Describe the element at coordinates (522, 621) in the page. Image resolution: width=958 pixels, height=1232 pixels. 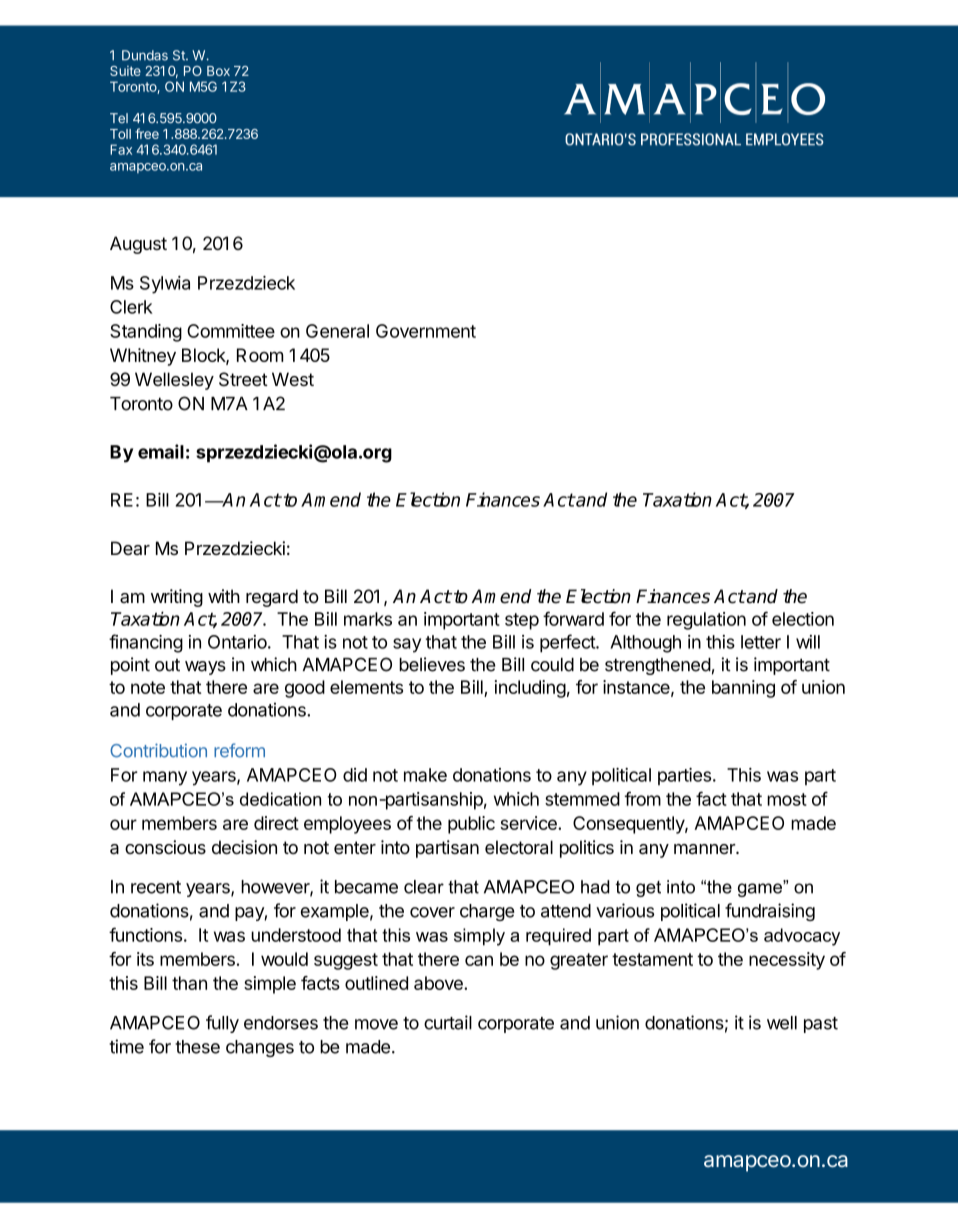
I see `step` at that location.
